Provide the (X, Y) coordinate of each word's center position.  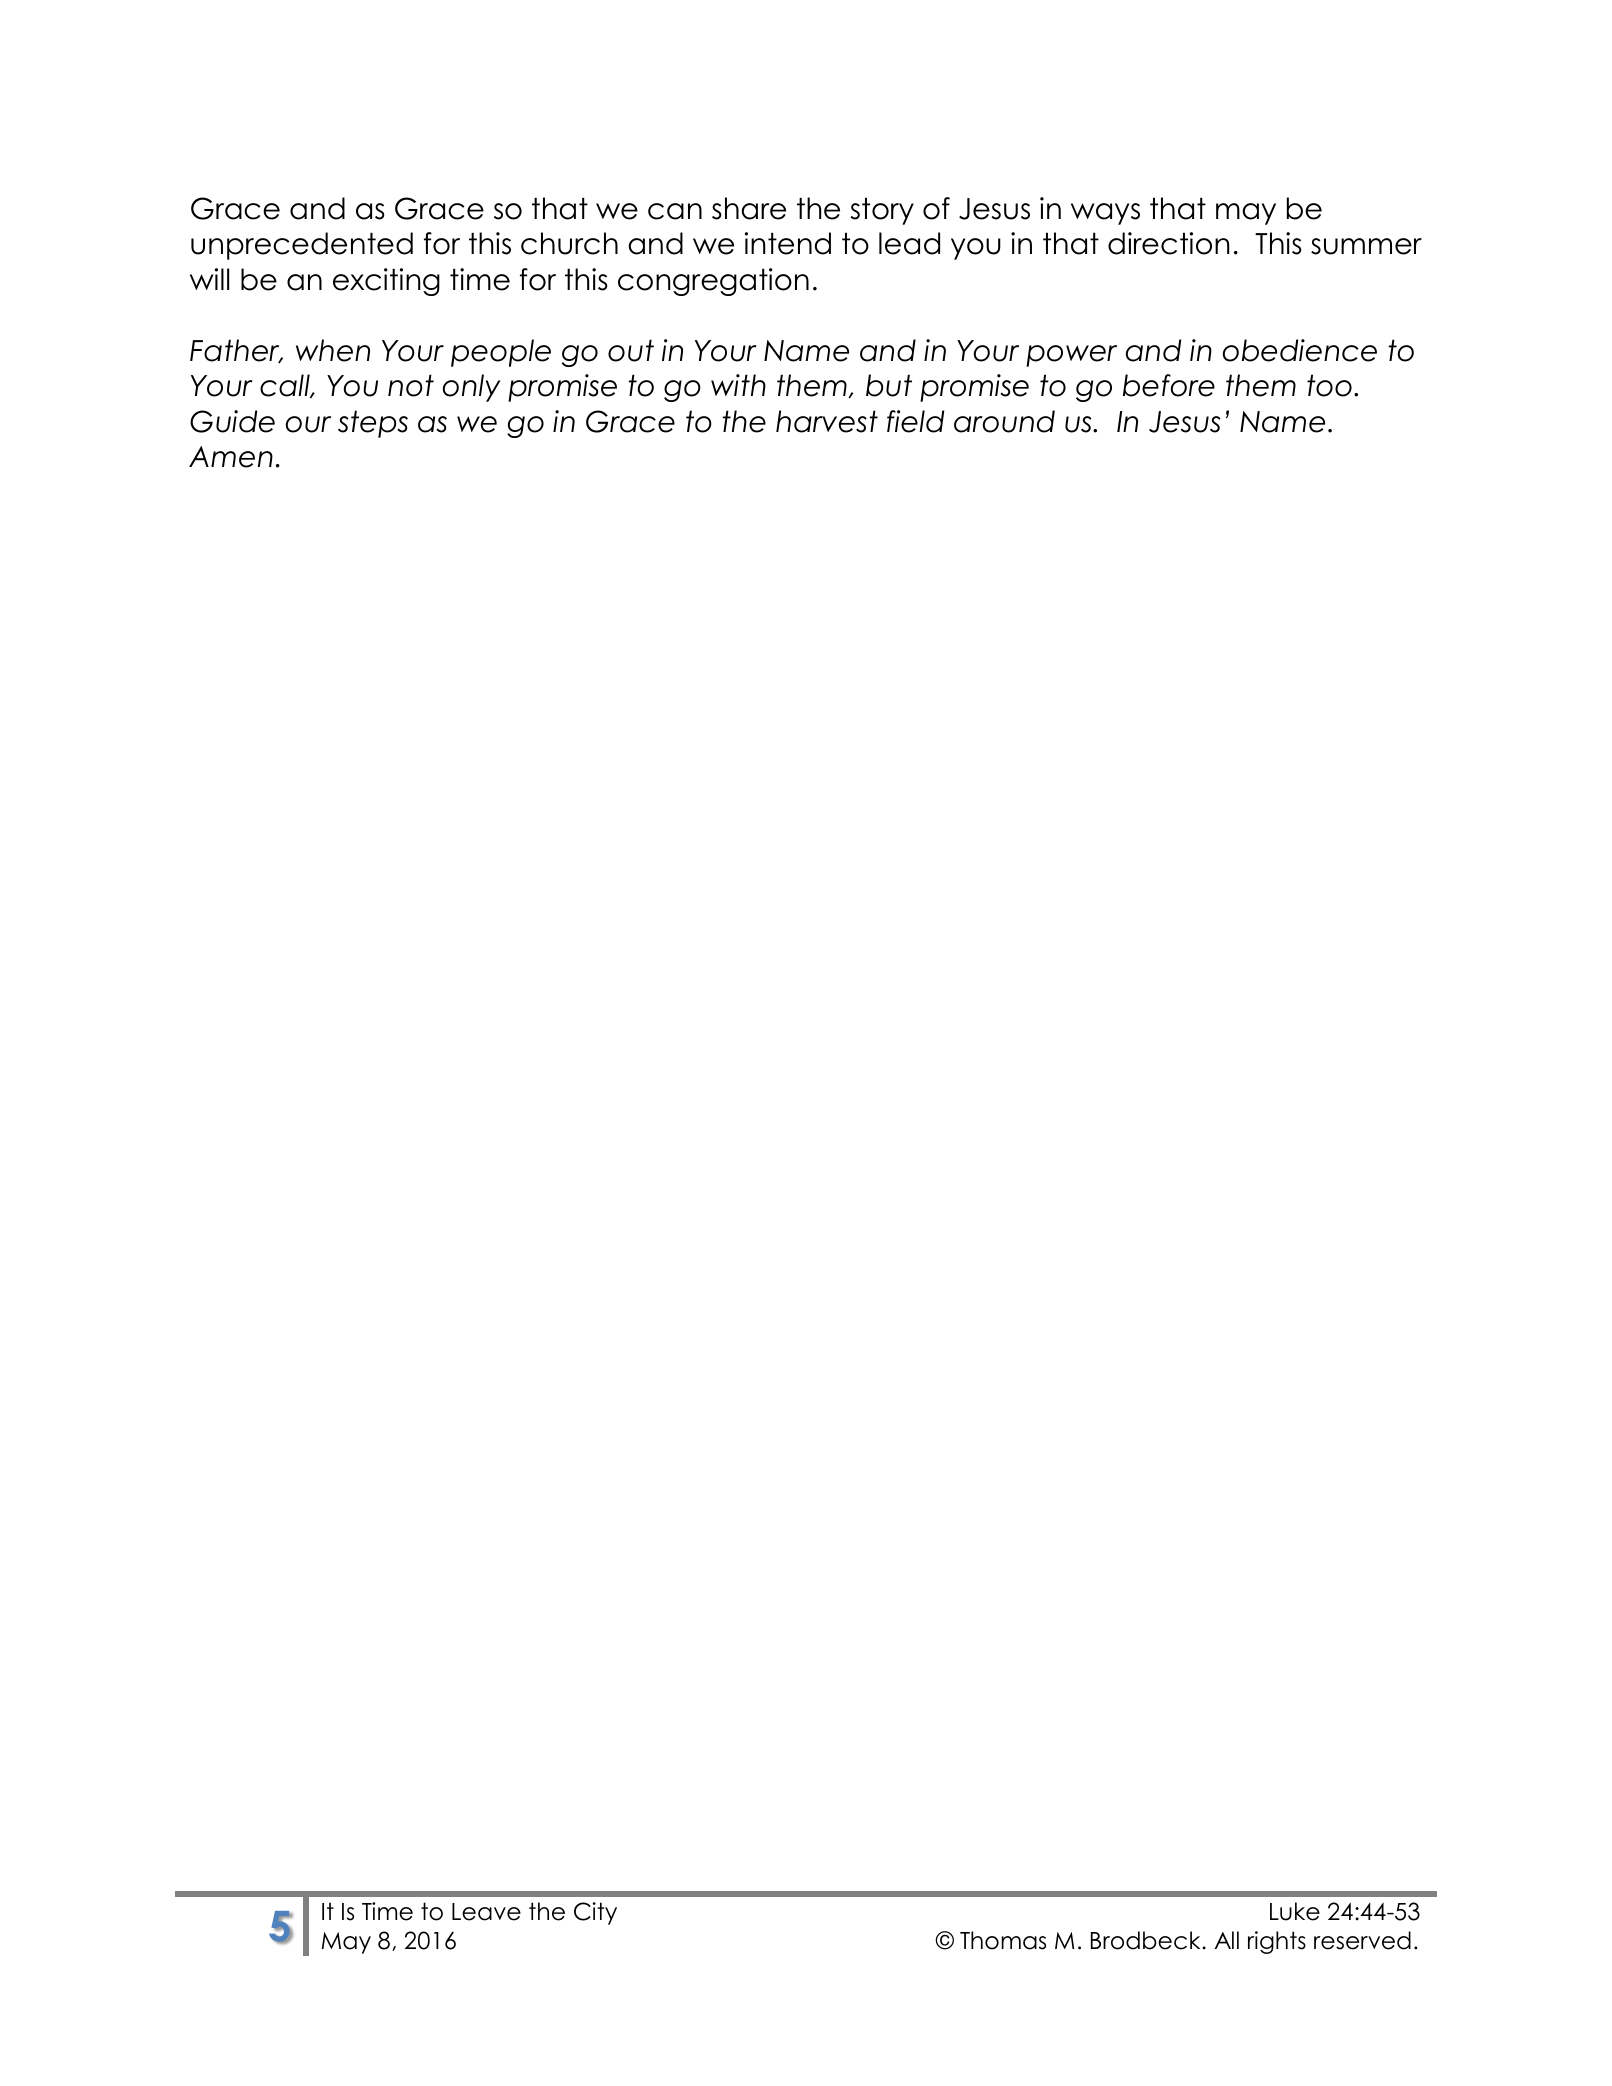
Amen (231, 457)
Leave (486, 1912)
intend (788, 243)
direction (1168, 243)
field (915, 421)
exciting (386, 282)
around (1004, 421)
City (595, 1913)
